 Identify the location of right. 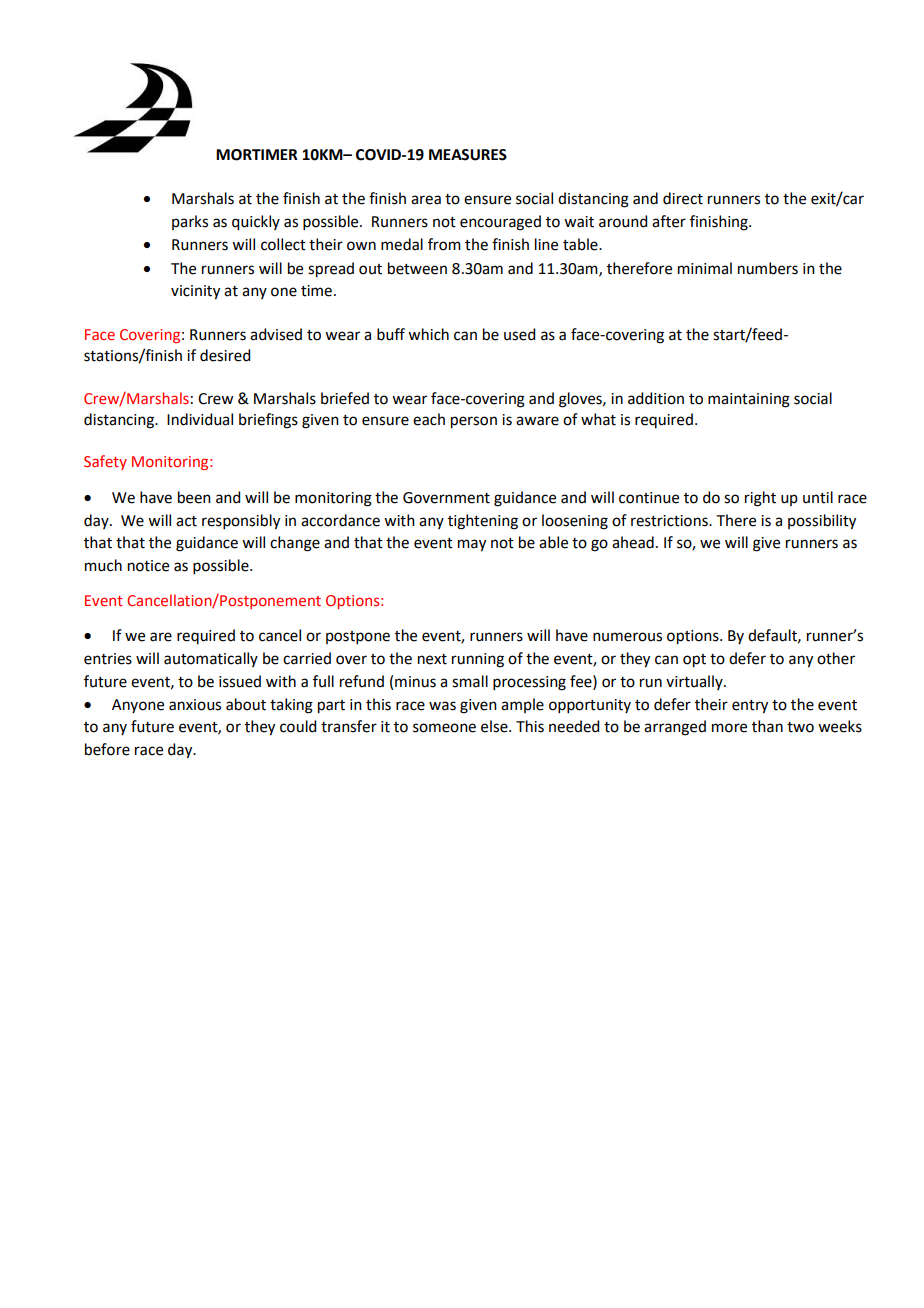
(760, 499).
